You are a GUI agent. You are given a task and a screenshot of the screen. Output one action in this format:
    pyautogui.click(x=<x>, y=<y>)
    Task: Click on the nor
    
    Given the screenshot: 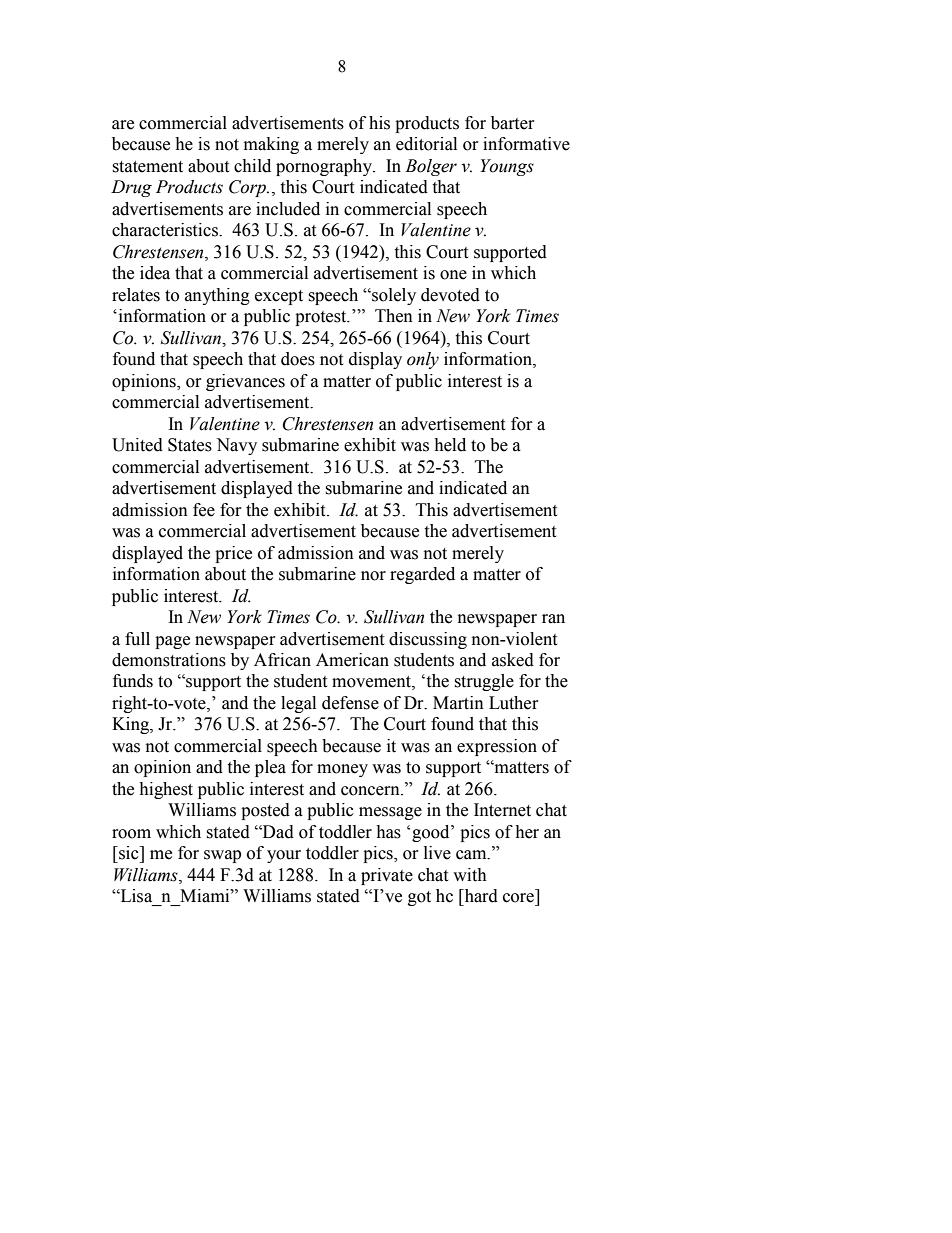 What is the action you would take?
    pyautogui.click(x=373, y=576)
